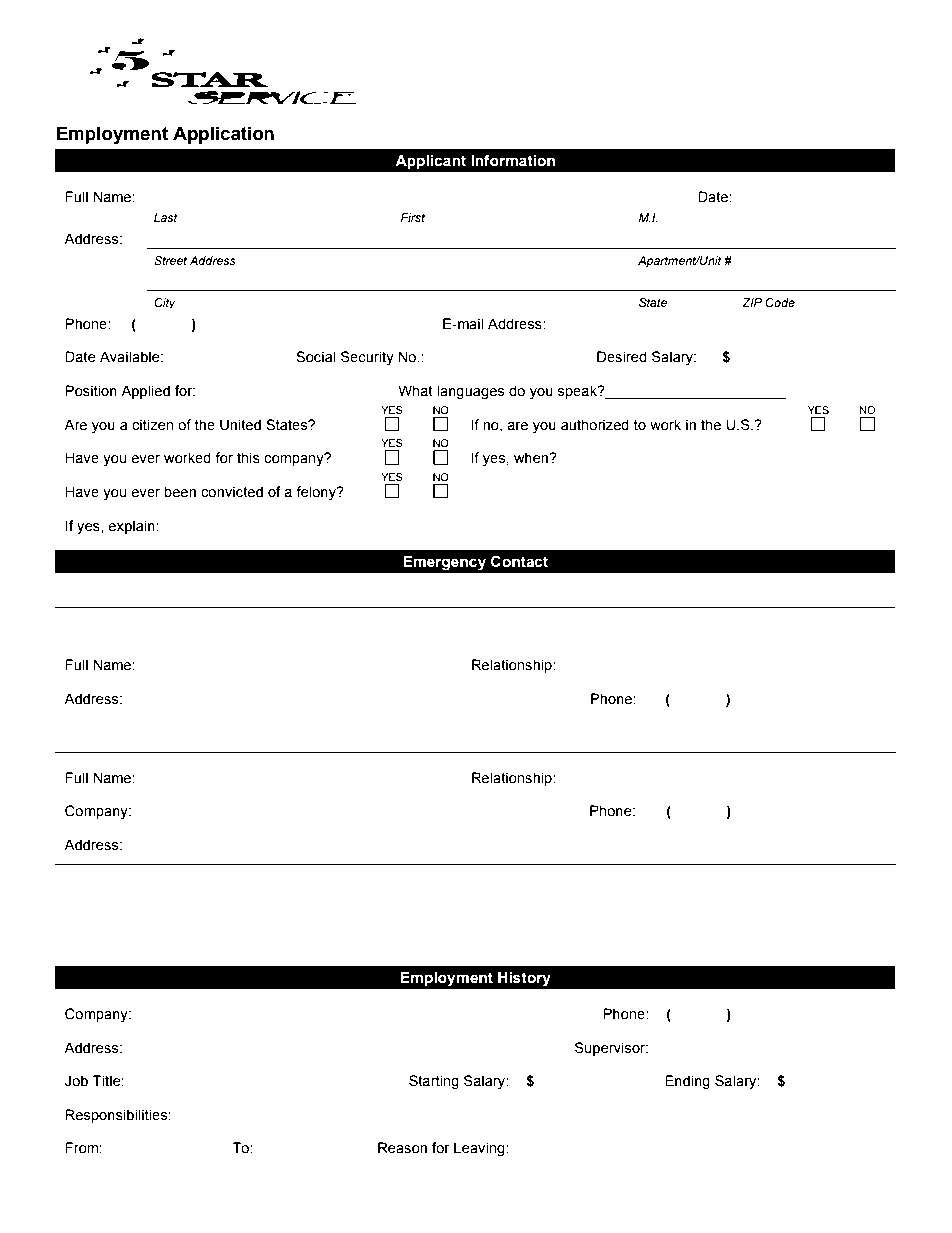 This document has width=952, height=1233. Describe the element at coordinates (837, 77) in the document. I see `Service` at that location.
